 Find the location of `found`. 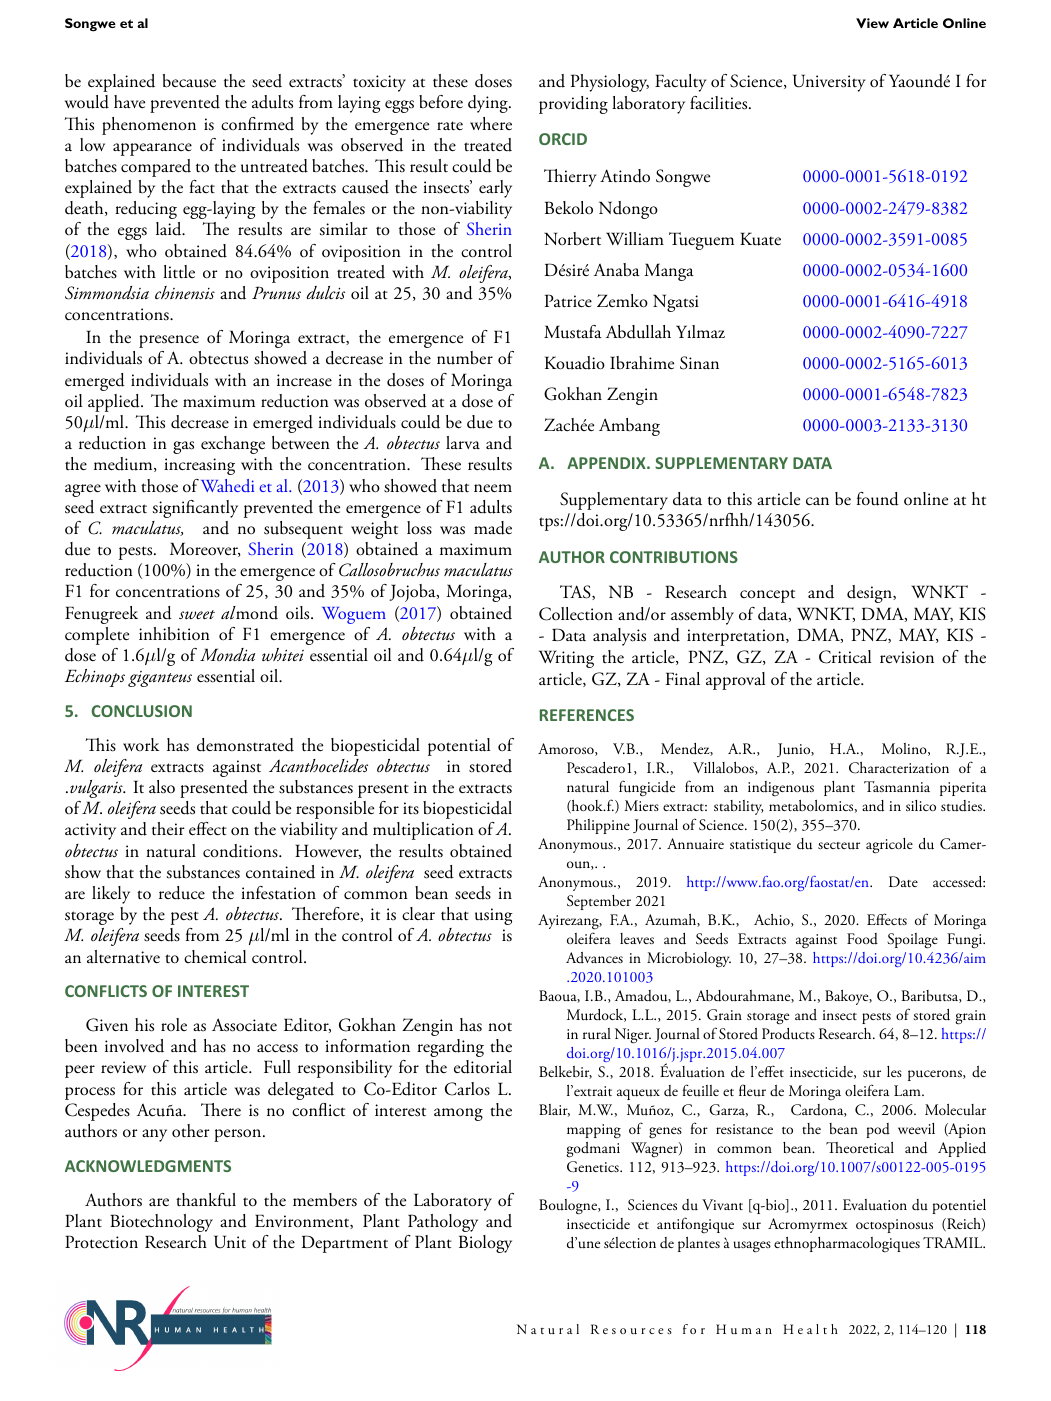

found is located at coordinates (878, 499).
